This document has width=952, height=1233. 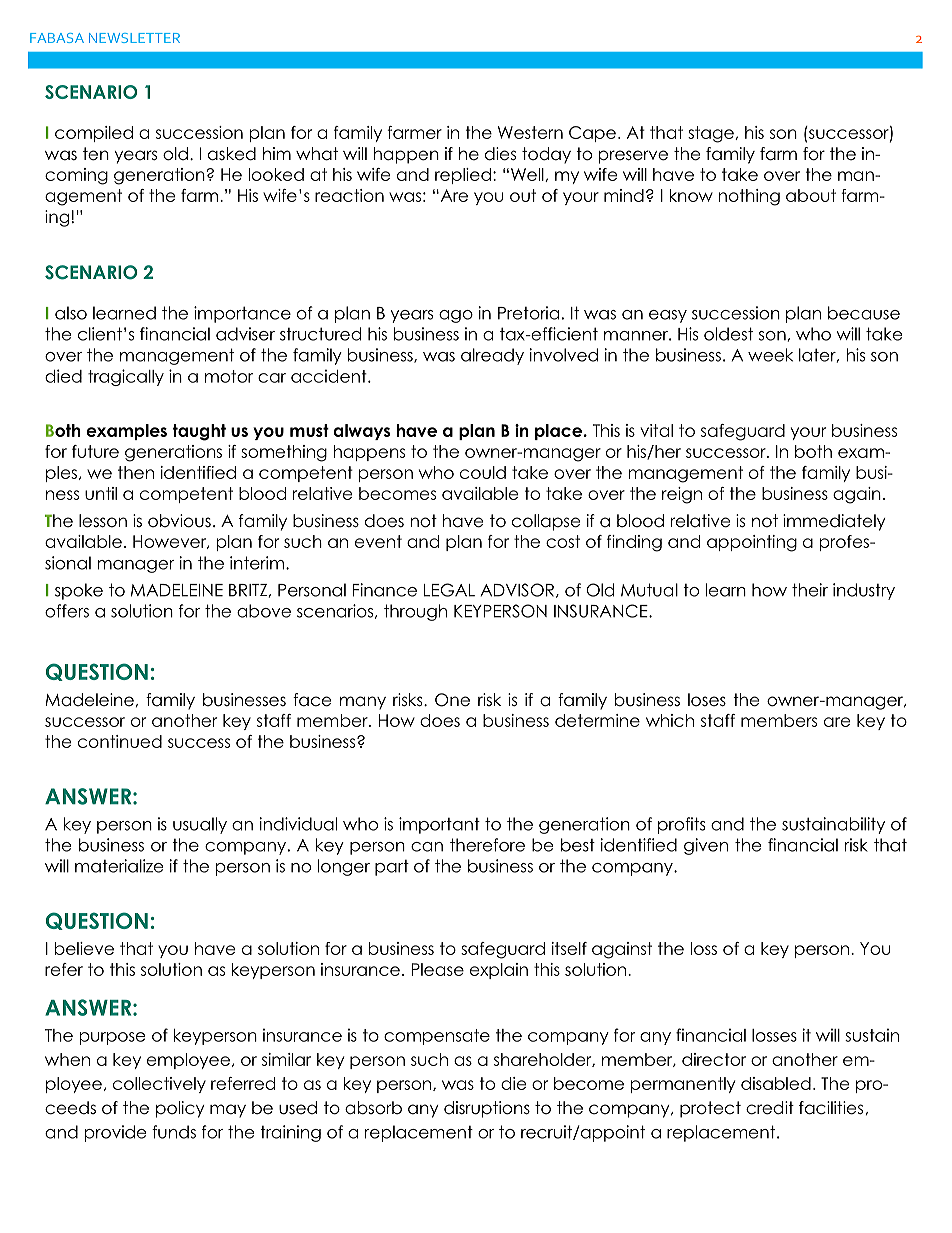 I want to click on reign, so click(x=682, y=495).
